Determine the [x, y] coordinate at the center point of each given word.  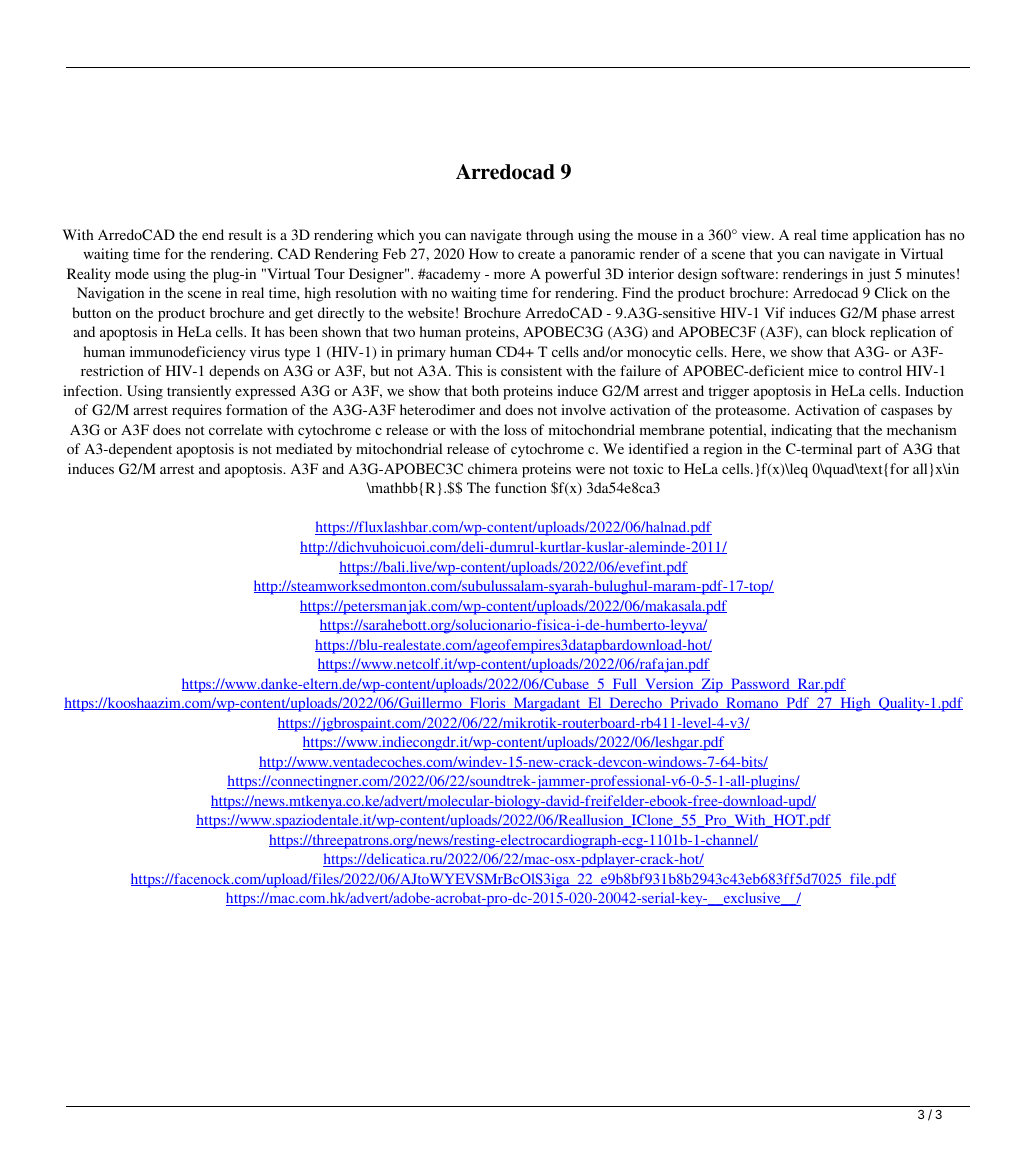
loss [515, 429]
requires [197, 411]
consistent [531, 370]
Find [636, 292]
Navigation [110, 294]
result [245, 234]
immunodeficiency [188, 353]
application [887, 236]
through [550, 236]
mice [823, 370]
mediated [304, 448]
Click [891, 292]
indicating [801, 431]
